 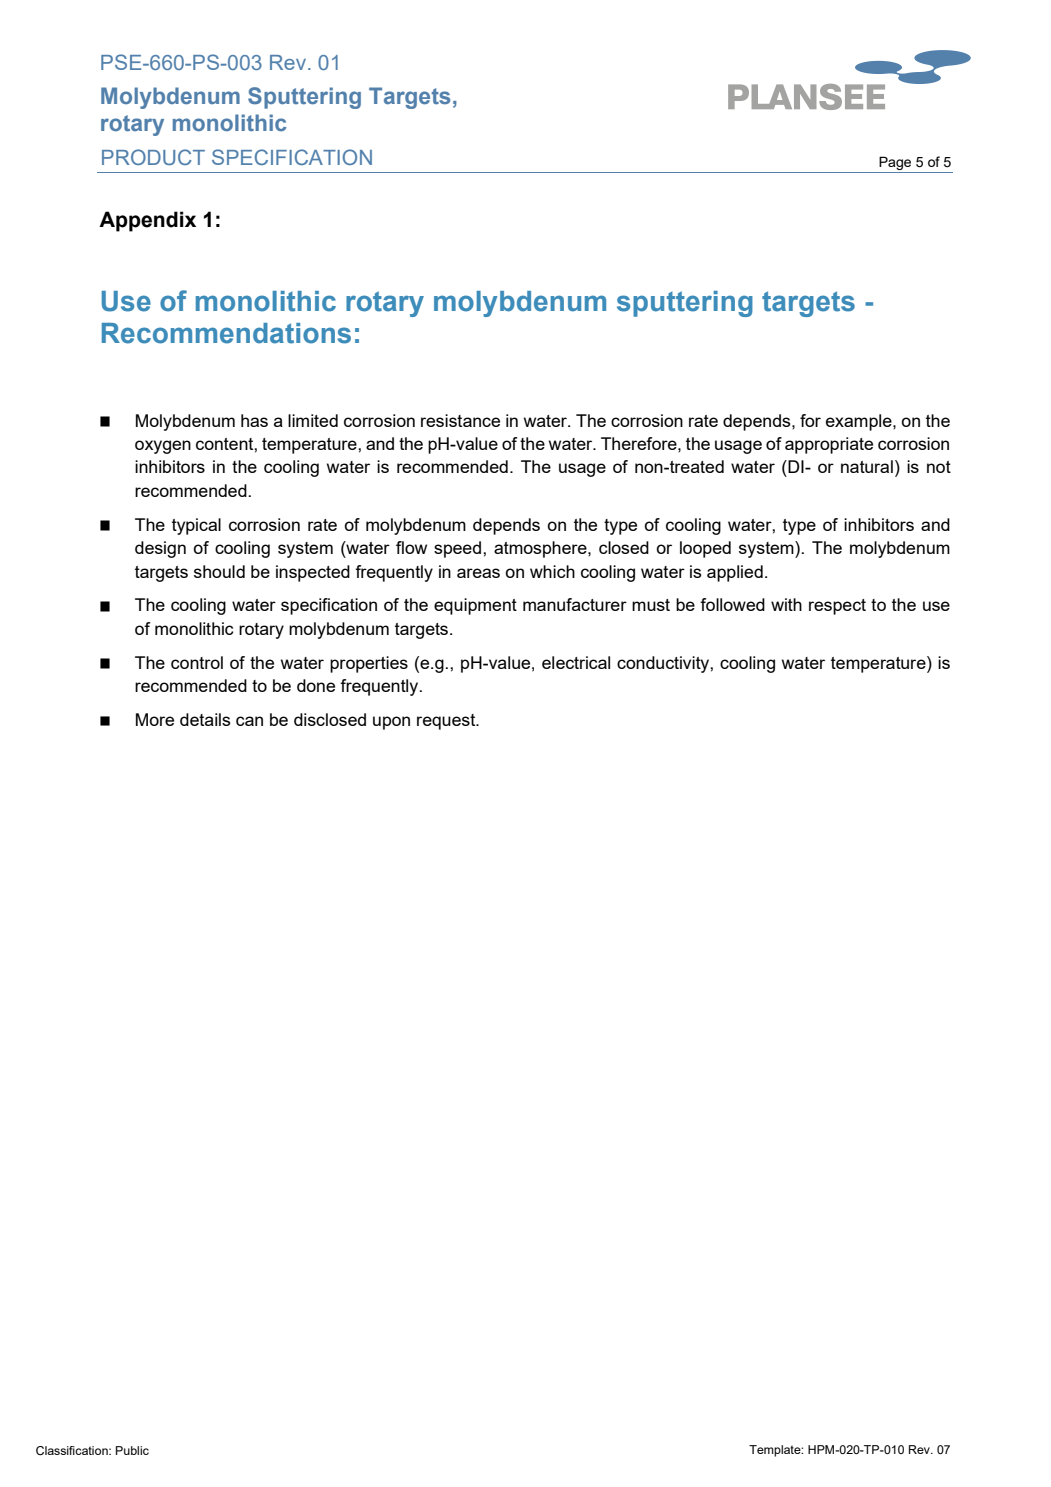 I want to click on Appendix, so click(x=147, y=221).
